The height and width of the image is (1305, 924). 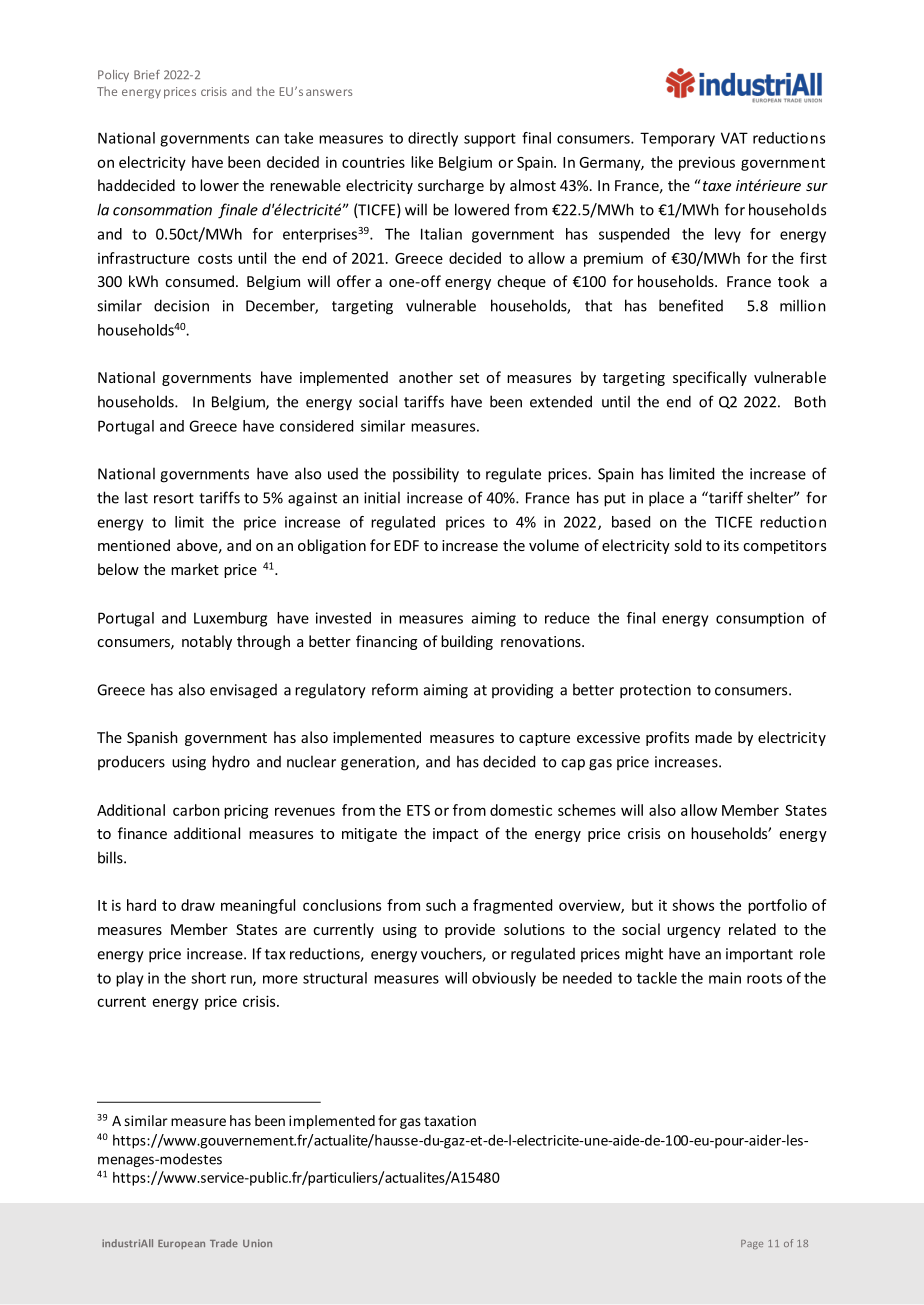 I want to click on support, so click(x=490, y=140).
